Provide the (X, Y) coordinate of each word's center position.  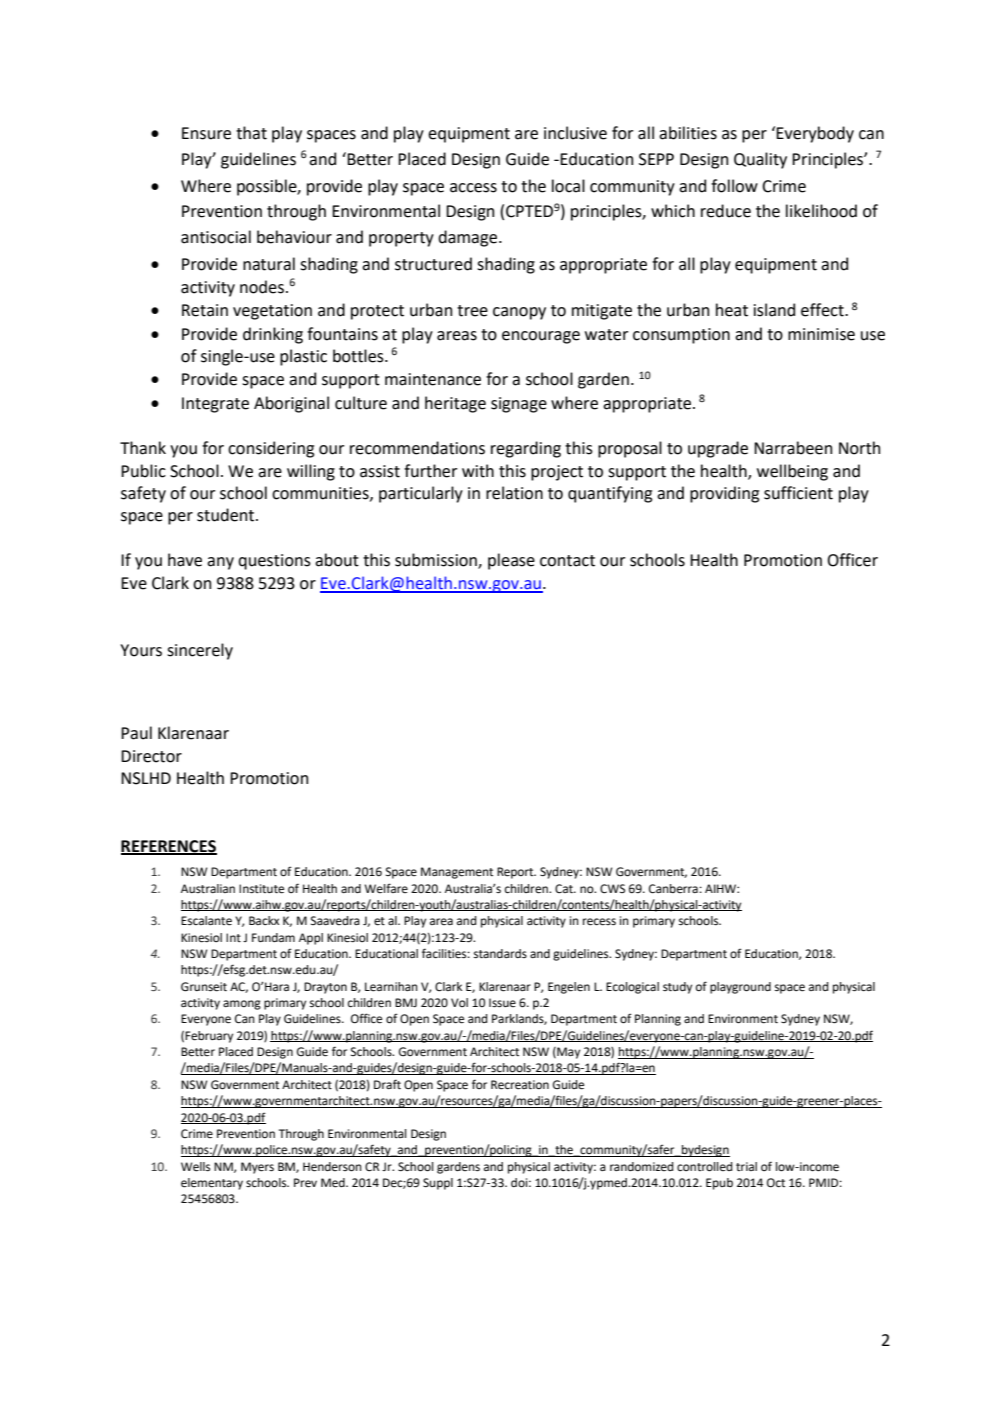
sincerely (200, 651)
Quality (760, 160)
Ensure (206, 133)
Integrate (215, 405)
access (473, 188)
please (511, 561)
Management (457, 873)
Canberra (674, 889)
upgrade (718, 449)
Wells (195, 1167)
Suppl (438, 1184)
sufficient (798, 493)
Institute (261, 889)
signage (519, 405)
